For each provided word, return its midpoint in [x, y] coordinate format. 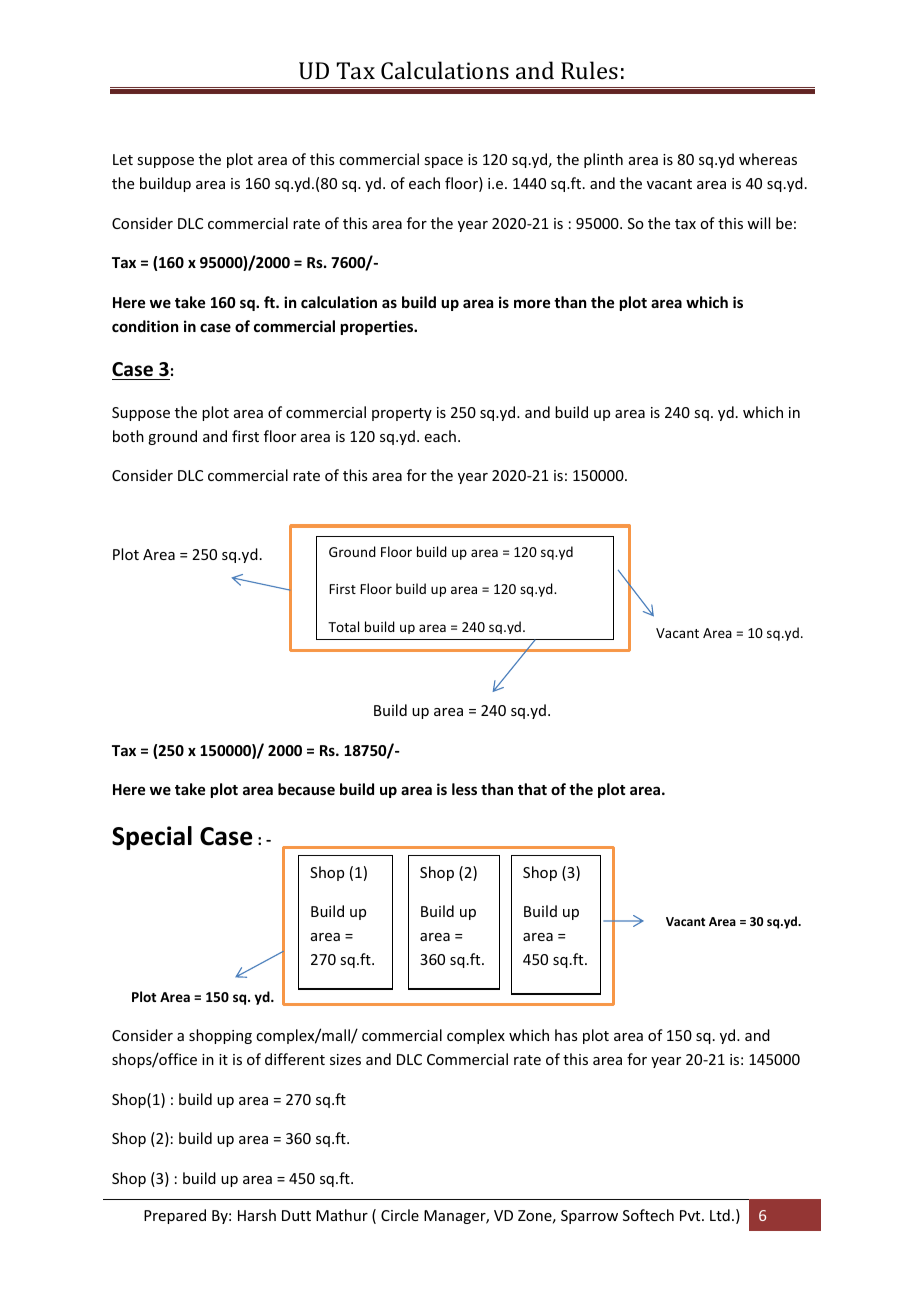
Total [343, 626]
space [443, 162]
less [464, 789]
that [532, 789]
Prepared [175, 1216]
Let [123, 159]
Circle [400, 1215]
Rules [589, 70]
